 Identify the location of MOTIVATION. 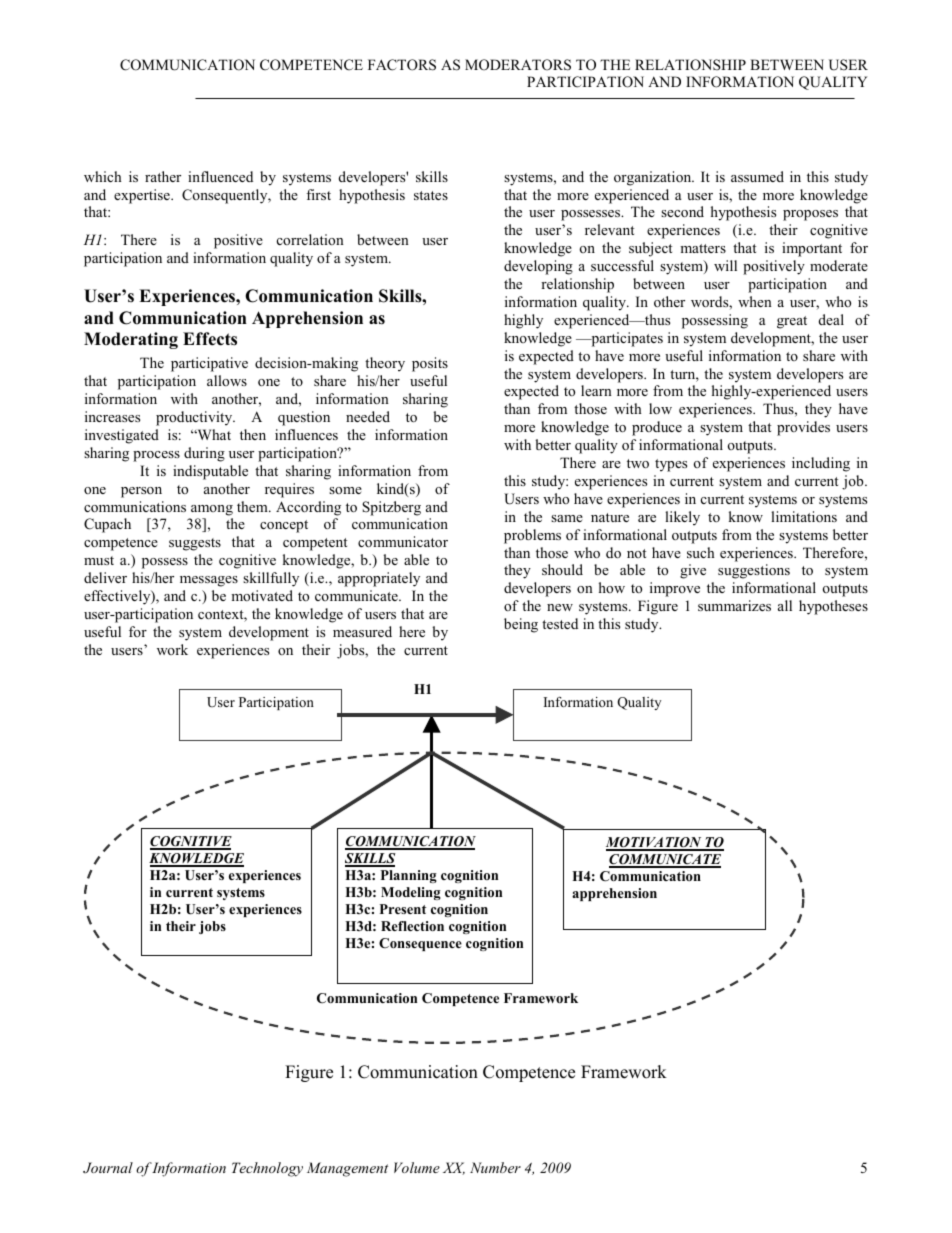
(655, 843).
